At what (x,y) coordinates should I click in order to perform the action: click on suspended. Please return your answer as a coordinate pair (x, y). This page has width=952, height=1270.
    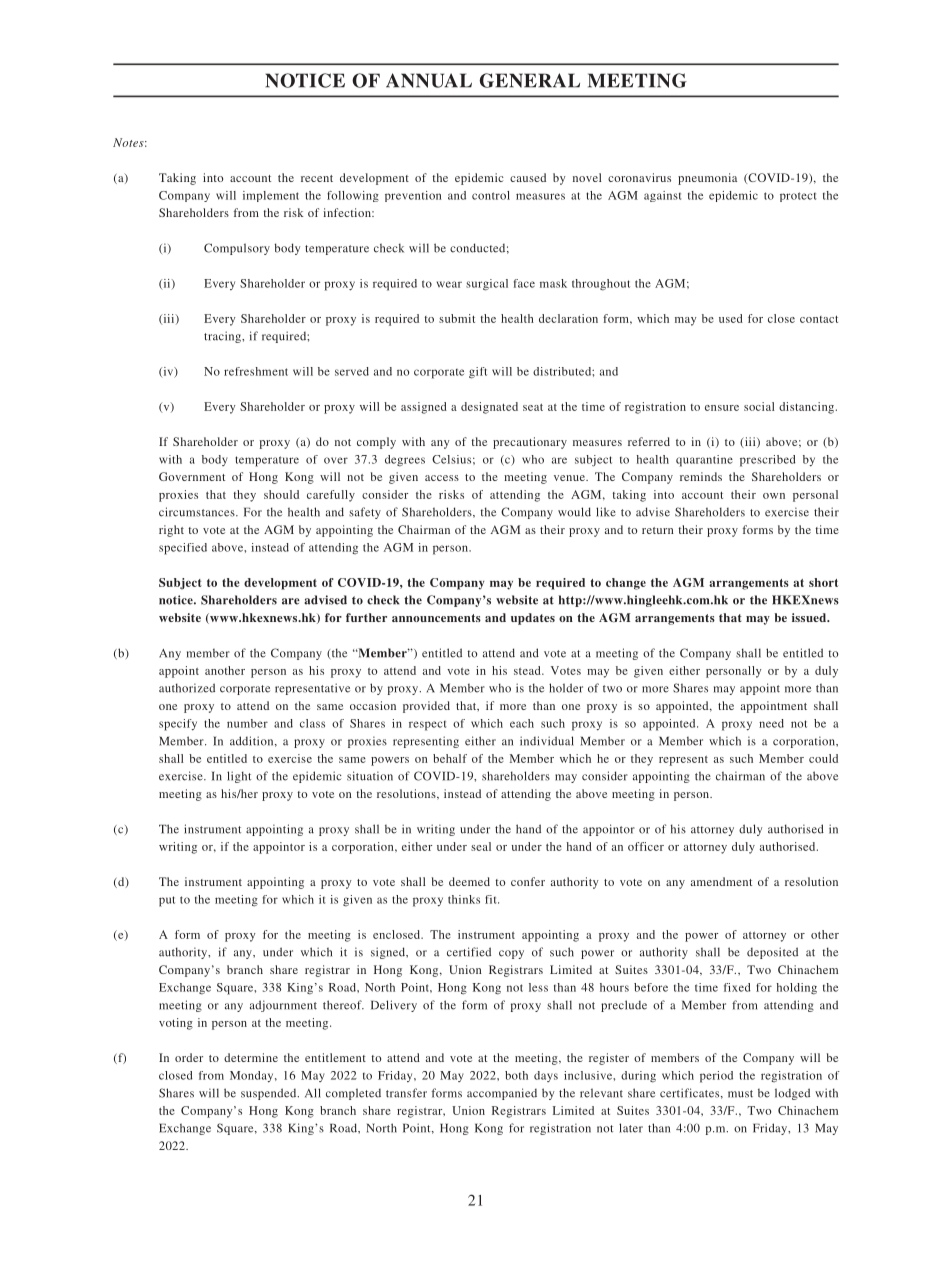
    Looking at the image, I should click on (270, 1094).
